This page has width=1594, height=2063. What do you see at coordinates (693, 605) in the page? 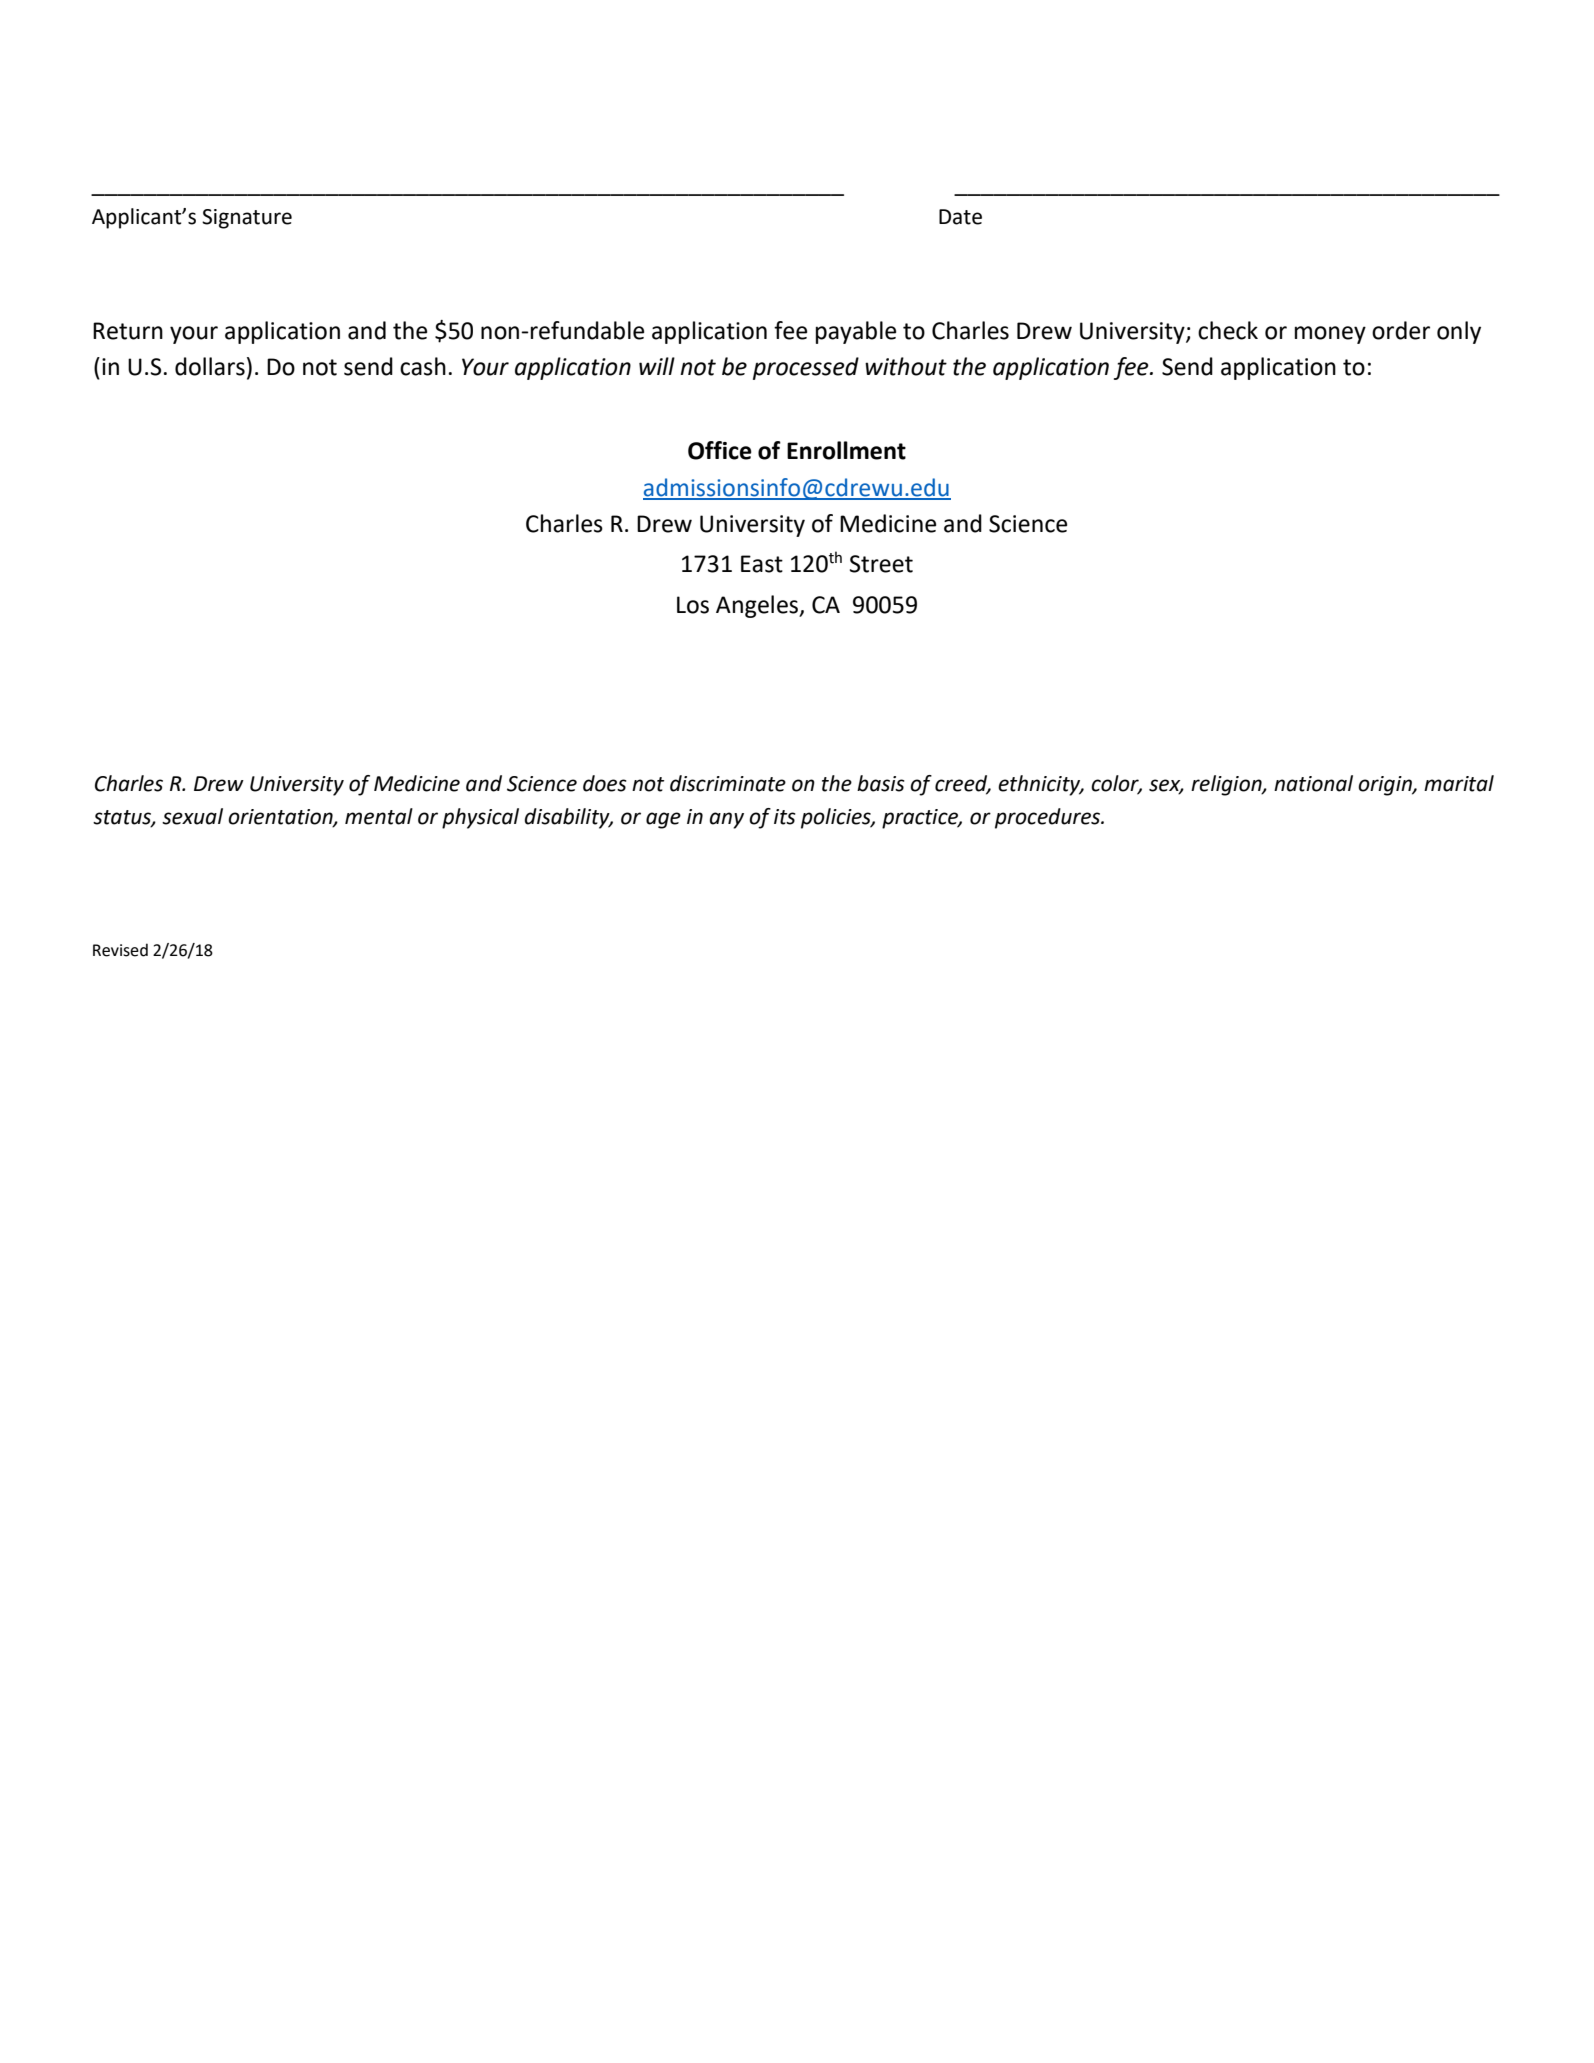
I see `Los` at bounding box center [693, 605].
